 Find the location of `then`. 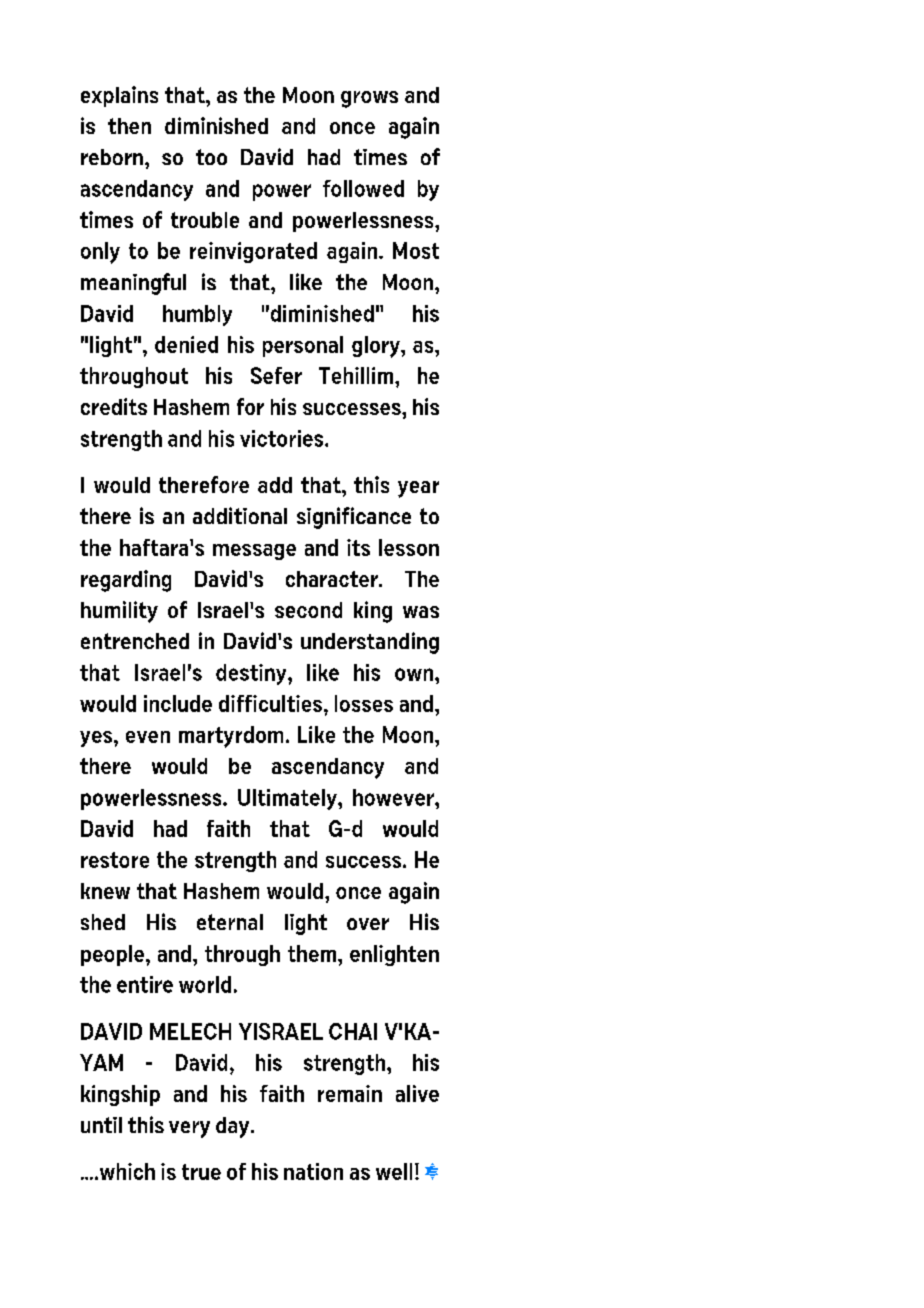

then is located at coordinates (129, 126).
